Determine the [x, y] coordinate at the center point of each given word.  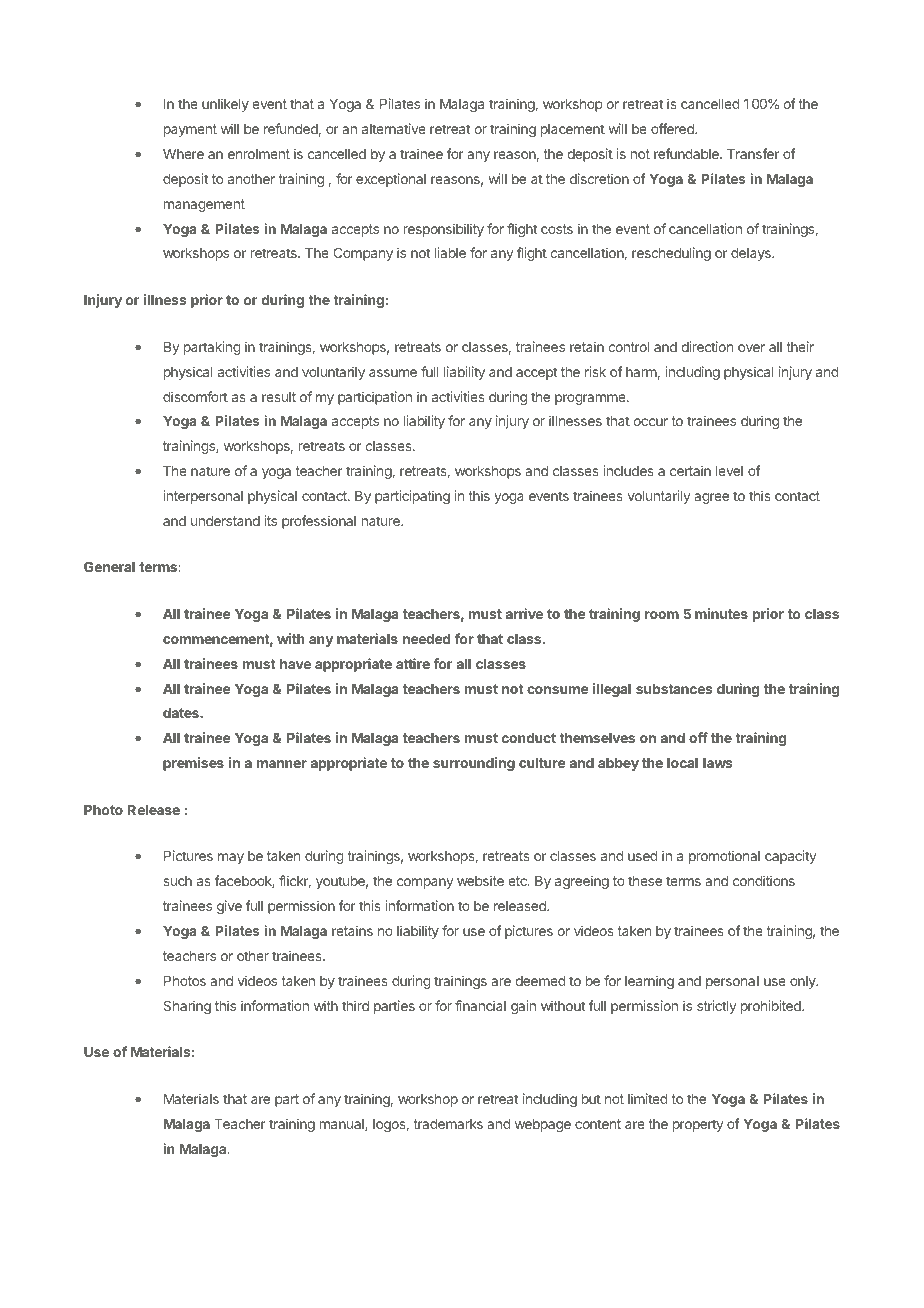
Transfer [753, 153]
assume [393, 373]
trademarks [448, 1124]
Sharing [187, 1007]
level [729, 471]
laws [718, 763]
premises [193, 764]
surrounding [474, 764]
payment [190, 130]
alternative [394, 128]
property [698, 1125]
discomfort [195, 396]
